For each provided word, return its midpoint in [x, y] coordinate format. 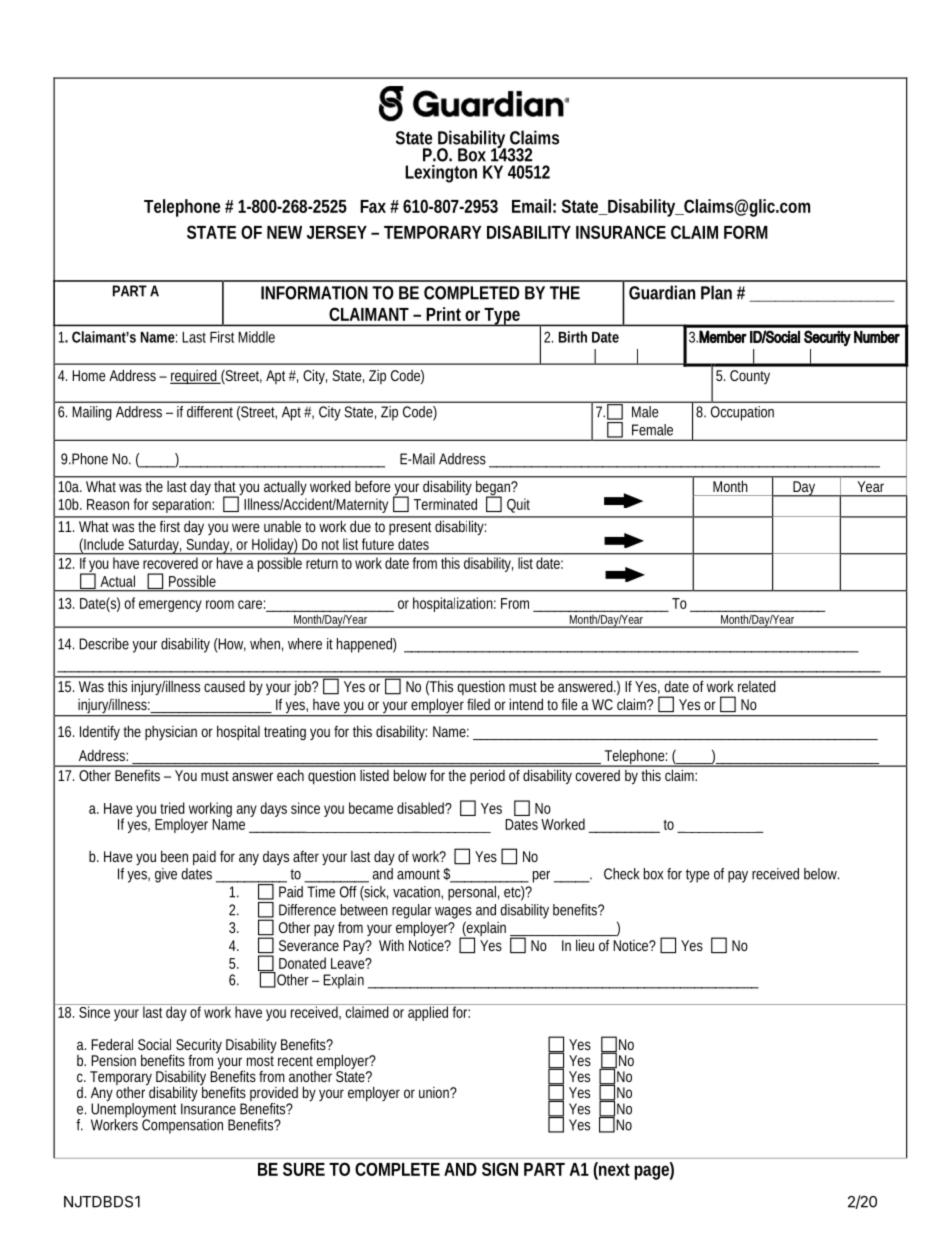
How [231, 644]
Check [621, 874]
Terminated [445, 504]
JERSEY [337, 232]
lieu [585, 945]
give [166, 875]
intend [526, 704]
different [210, 412]
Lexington [441, 174]
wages [453, 913]
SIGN [500, 1169]
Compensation [182, 1125]
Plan [716, 292]
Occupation [742, 413]
